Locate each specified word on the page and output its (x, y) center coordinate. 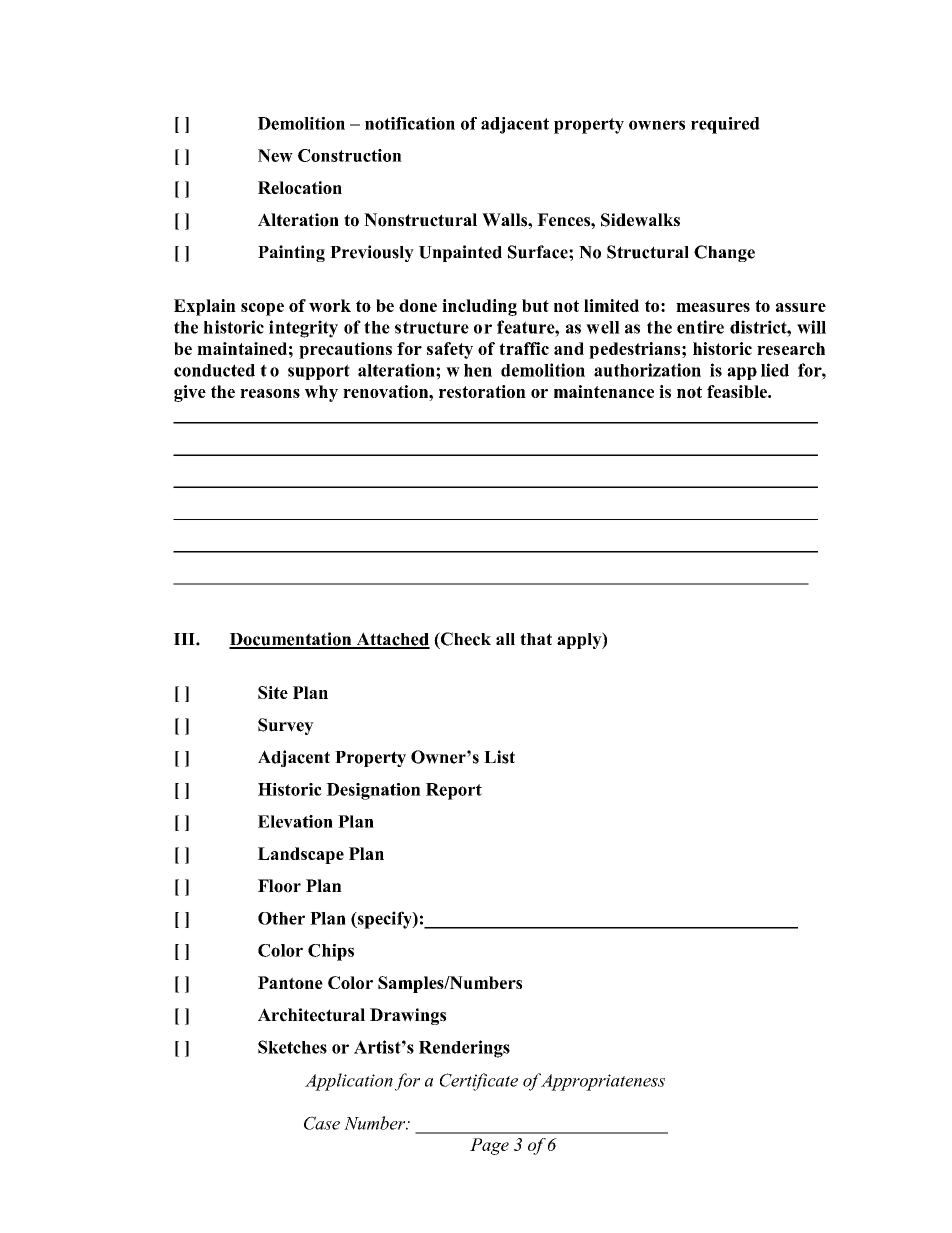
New (275, 155)
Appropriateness (603, 1082)
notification (410, 123)
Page (489, 1146)
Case (322, 1123)
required (725, 125)
